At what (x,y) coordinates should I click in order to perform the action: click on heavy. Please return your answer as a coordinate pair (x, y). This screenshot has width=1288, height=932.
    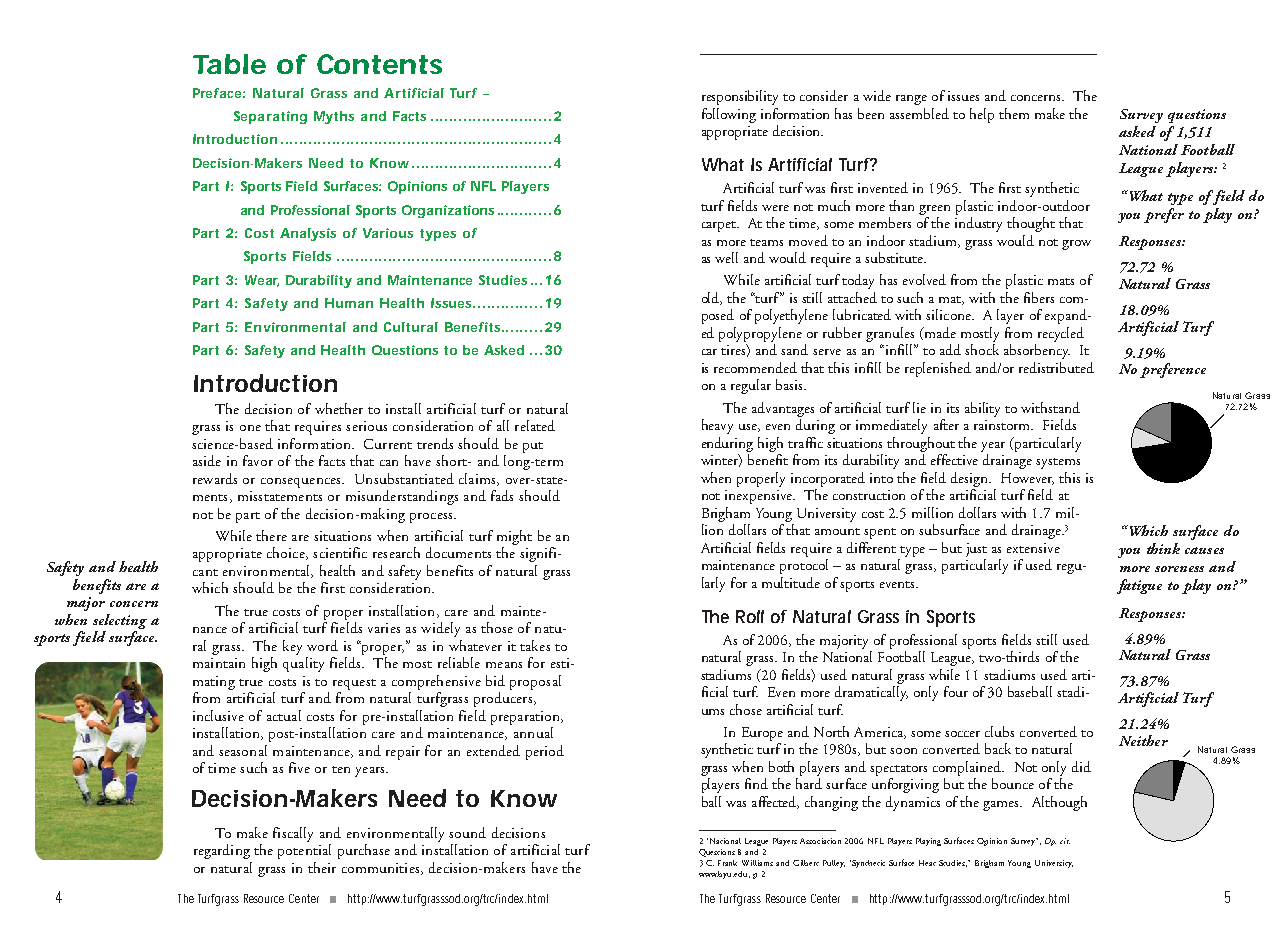
    Looking at the image, I should click on (717, 426).
